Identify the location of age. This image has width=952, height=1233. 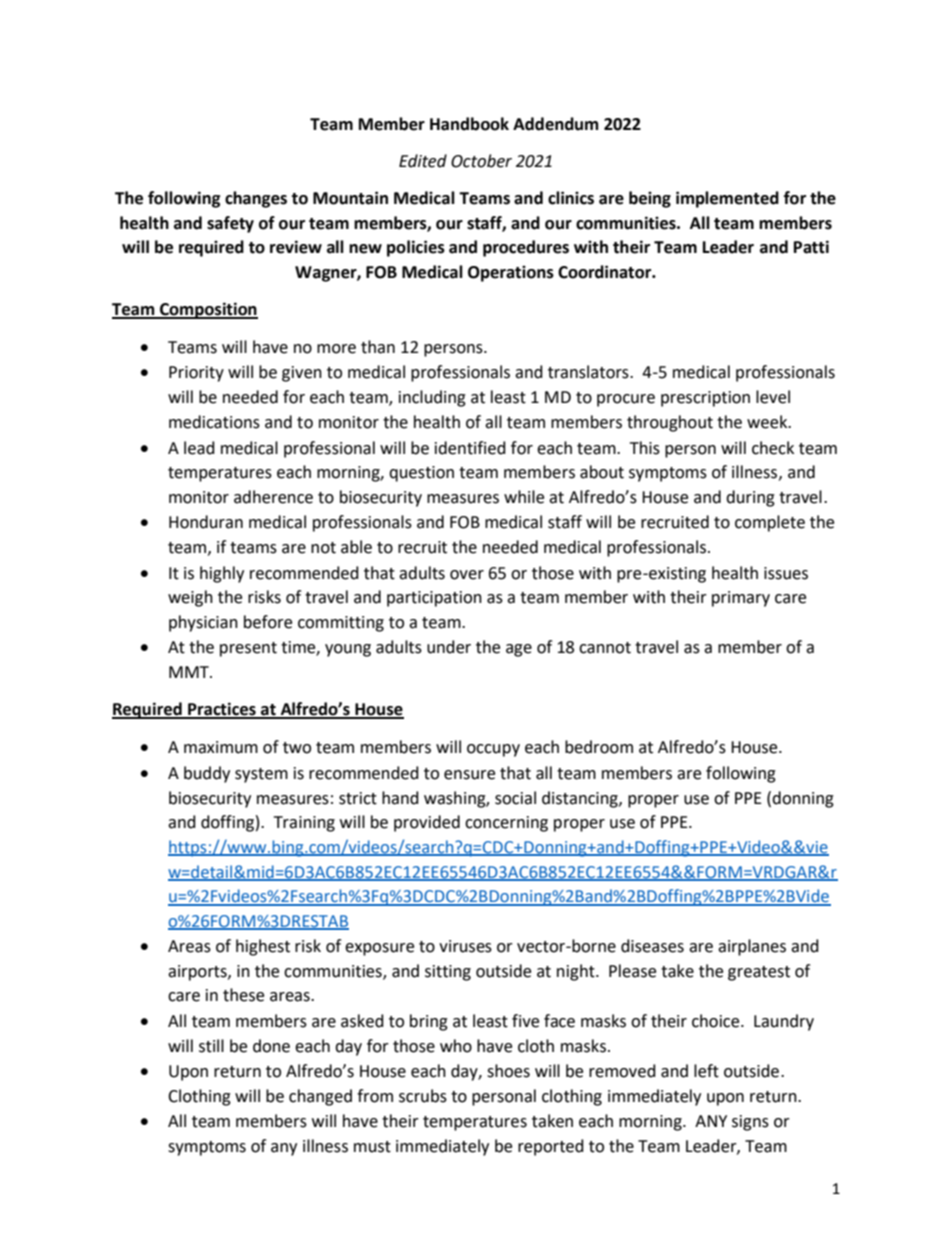
(519, 650).
